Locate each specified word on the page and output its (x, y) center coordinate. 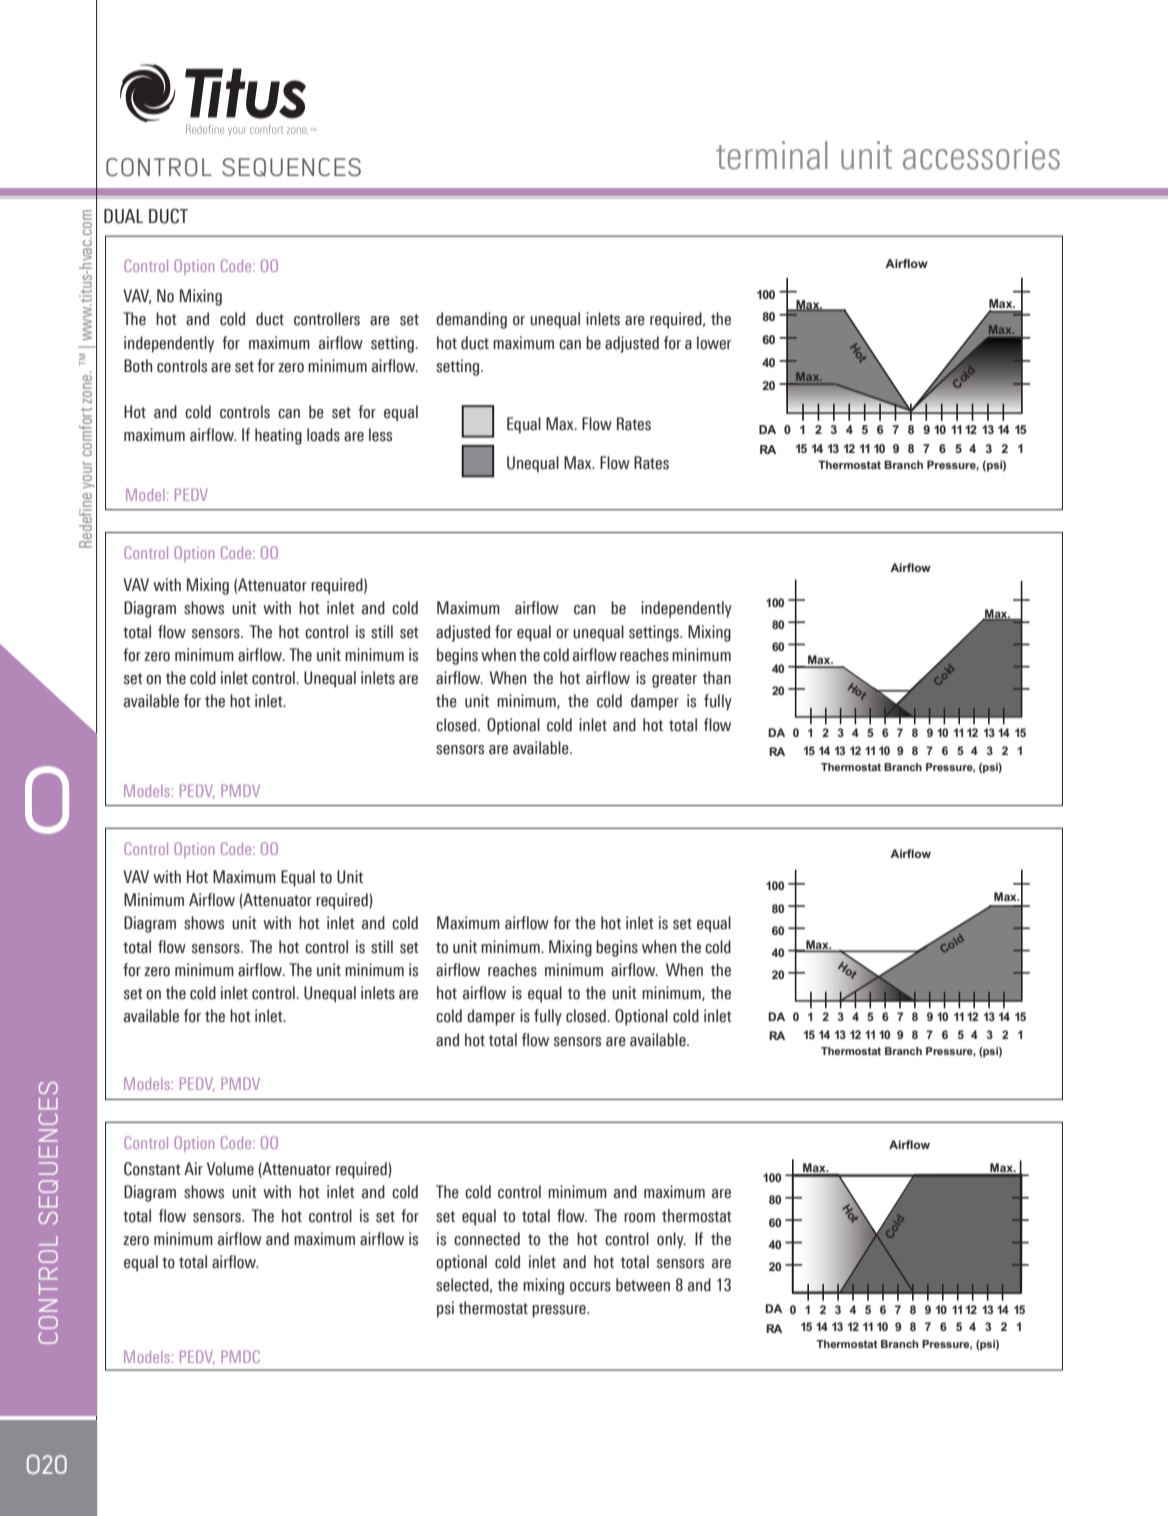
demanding (471, 320)
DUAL (123, 216)
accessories (981, 155)
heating (278, 436)
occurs (590, 1287)
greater (674, 680)
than (717, 678)
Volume (230, 1169)
